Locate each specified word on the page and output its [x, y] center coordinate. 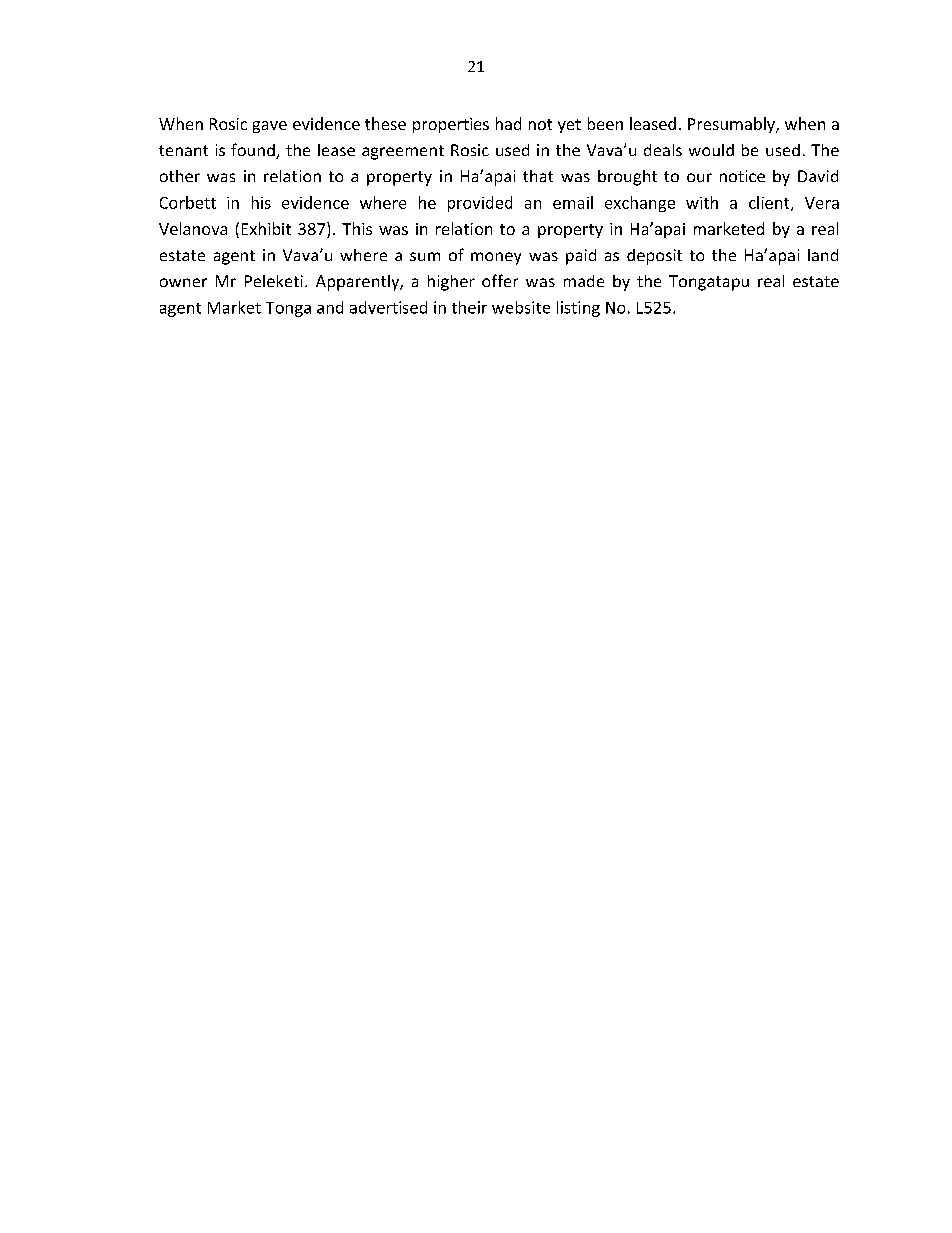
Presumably [732, 125]
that [538, 176]
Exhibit [266, 228]
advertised [388, 307]
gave [270, 127]
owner [183, 282]
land [823, 255]
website [521, 307]
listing [578, 309]
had [508, 123]
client [770, 203]
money [496, 258]
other [180, 176]
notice [742, 176]
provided [480, 204]
